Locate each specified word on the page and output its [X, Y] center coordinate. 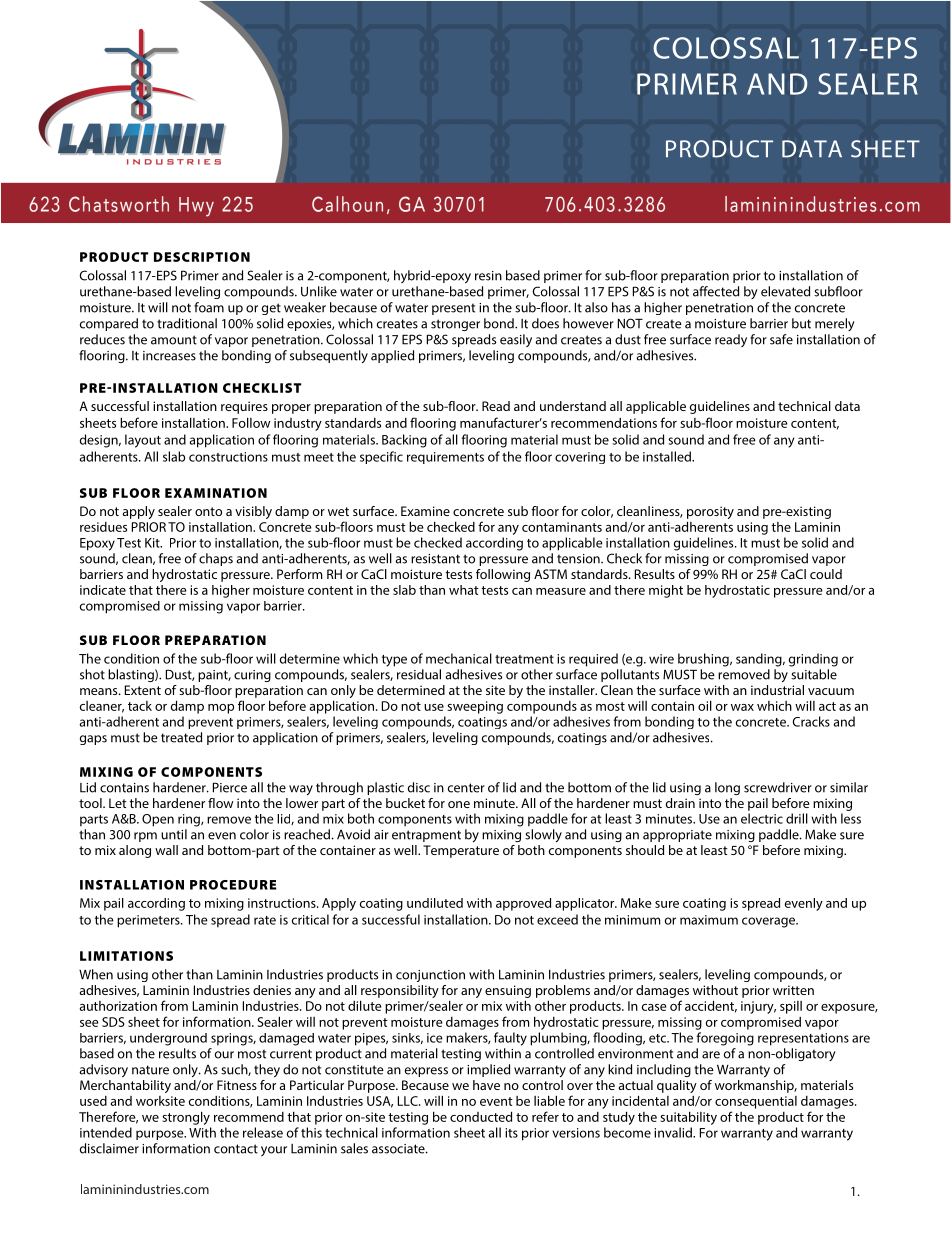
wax [742, 707]
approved [523, 904]
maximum [709, 920]
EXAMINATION [216, 493]
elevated [785, 291]
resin [488, 276]
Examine [425, 511]
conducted [481, 1116]
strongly [186, 1118]
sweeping [475, 707]
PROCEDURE [233, 885]
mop [221, 709]
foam [209, 307]
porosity [710, 514]
